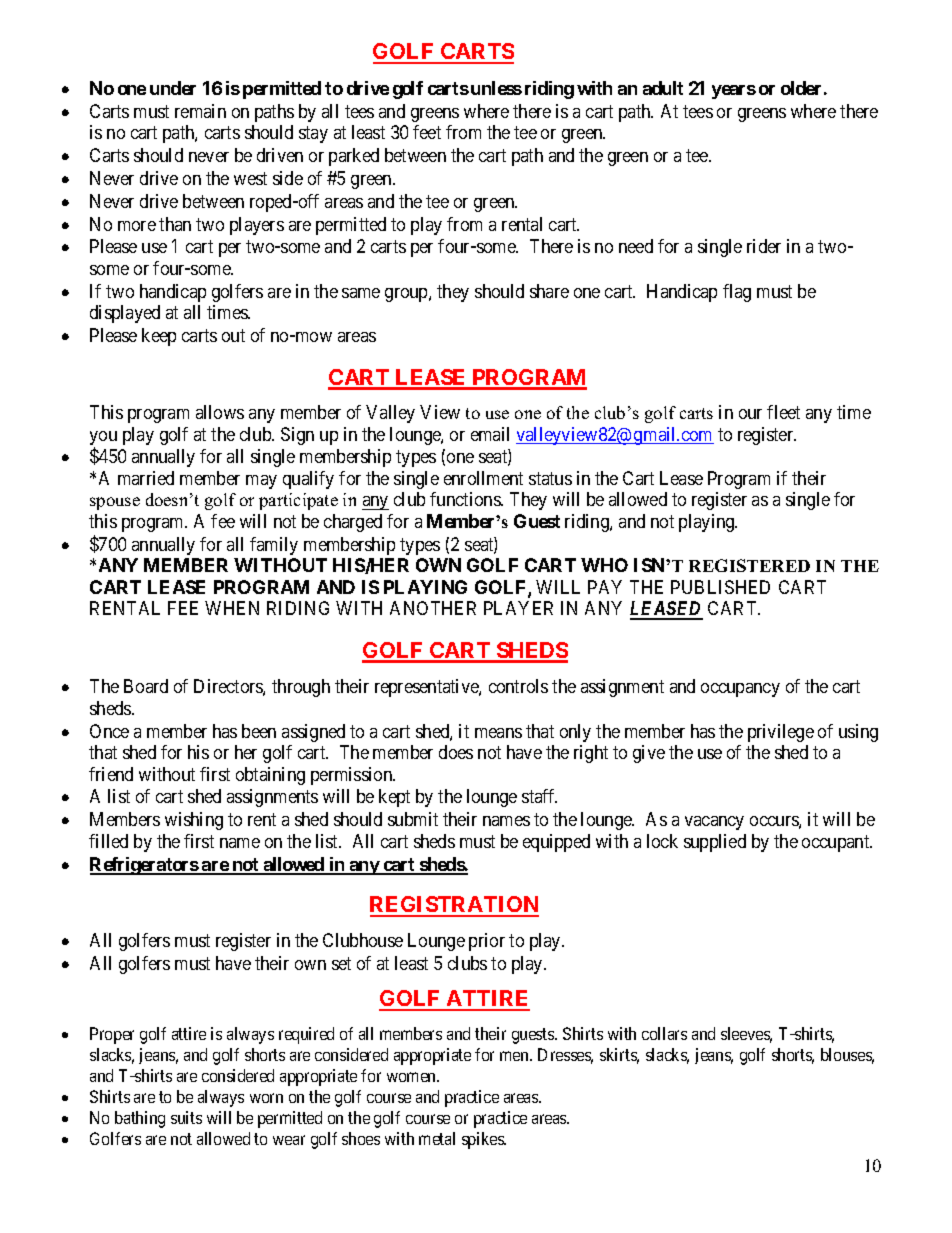 The height and width of the screenshot is (1233, 952). I want to click on privilege, so click(781, 733).
